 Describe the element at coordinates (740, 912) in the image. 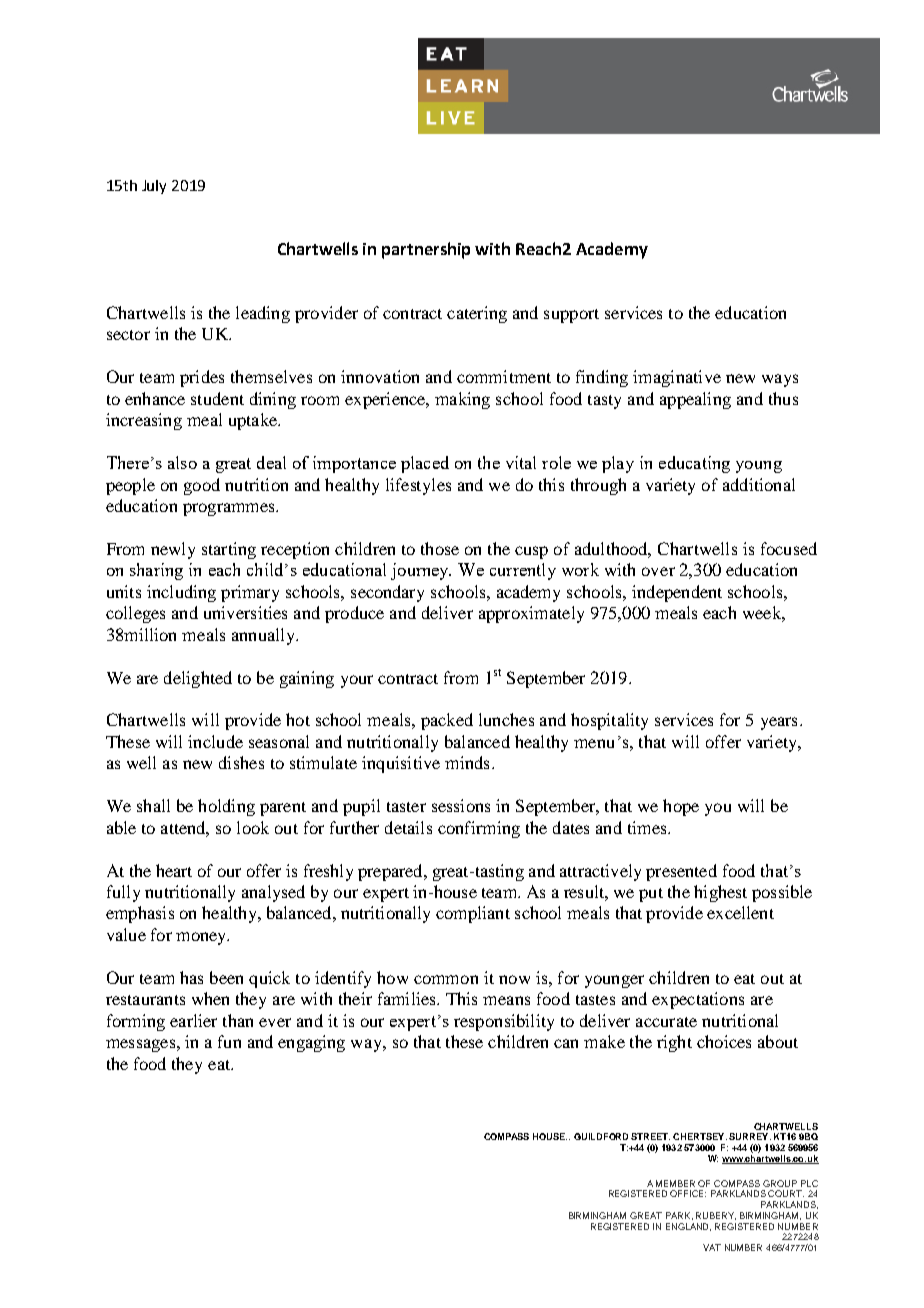

I see `excellent` at that location.
